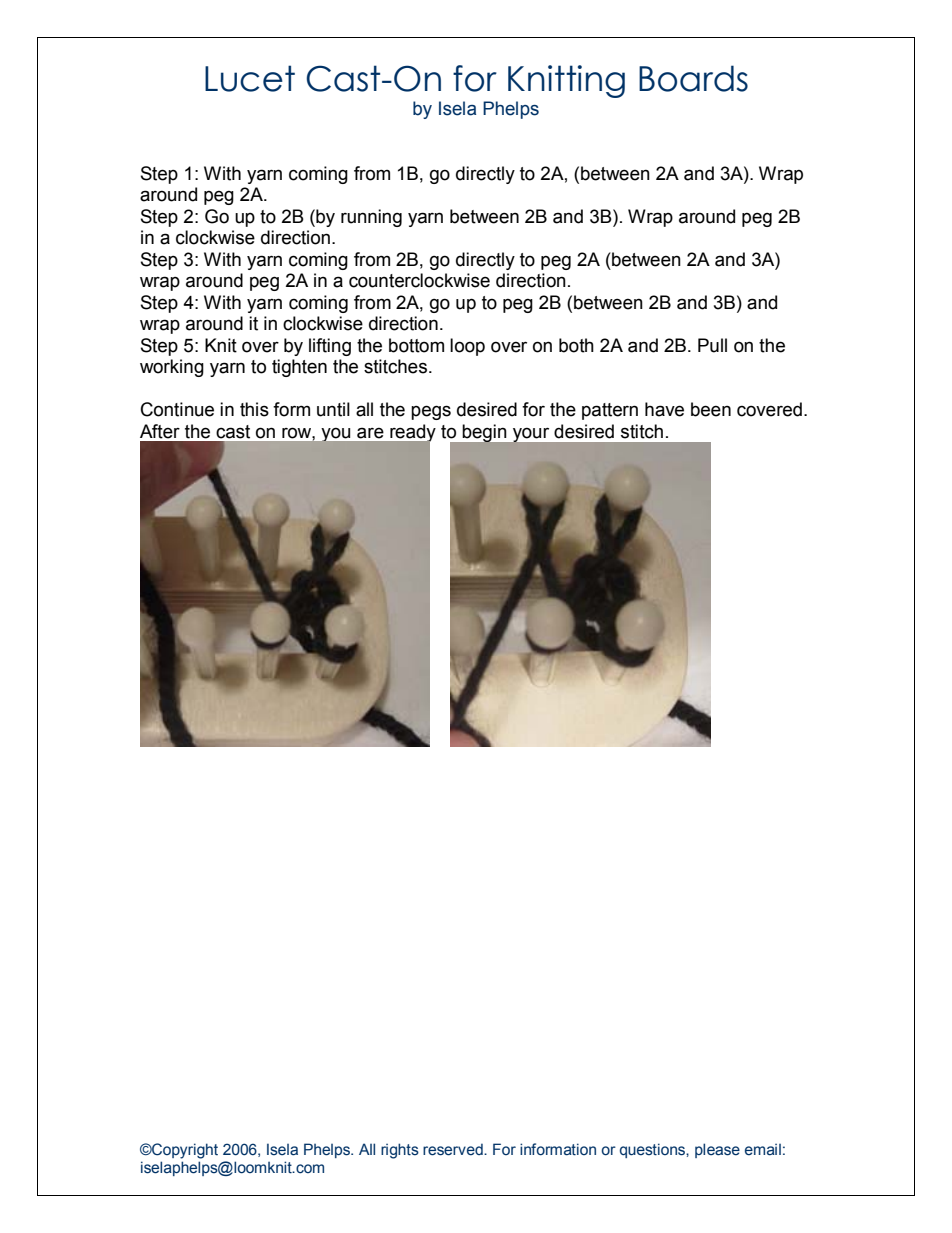 The height and width of the screenshot is (1233, 952). What do you see at coordinates (254, 409) in the screenshot?
I see `this` at bounding box center [254, 409].
